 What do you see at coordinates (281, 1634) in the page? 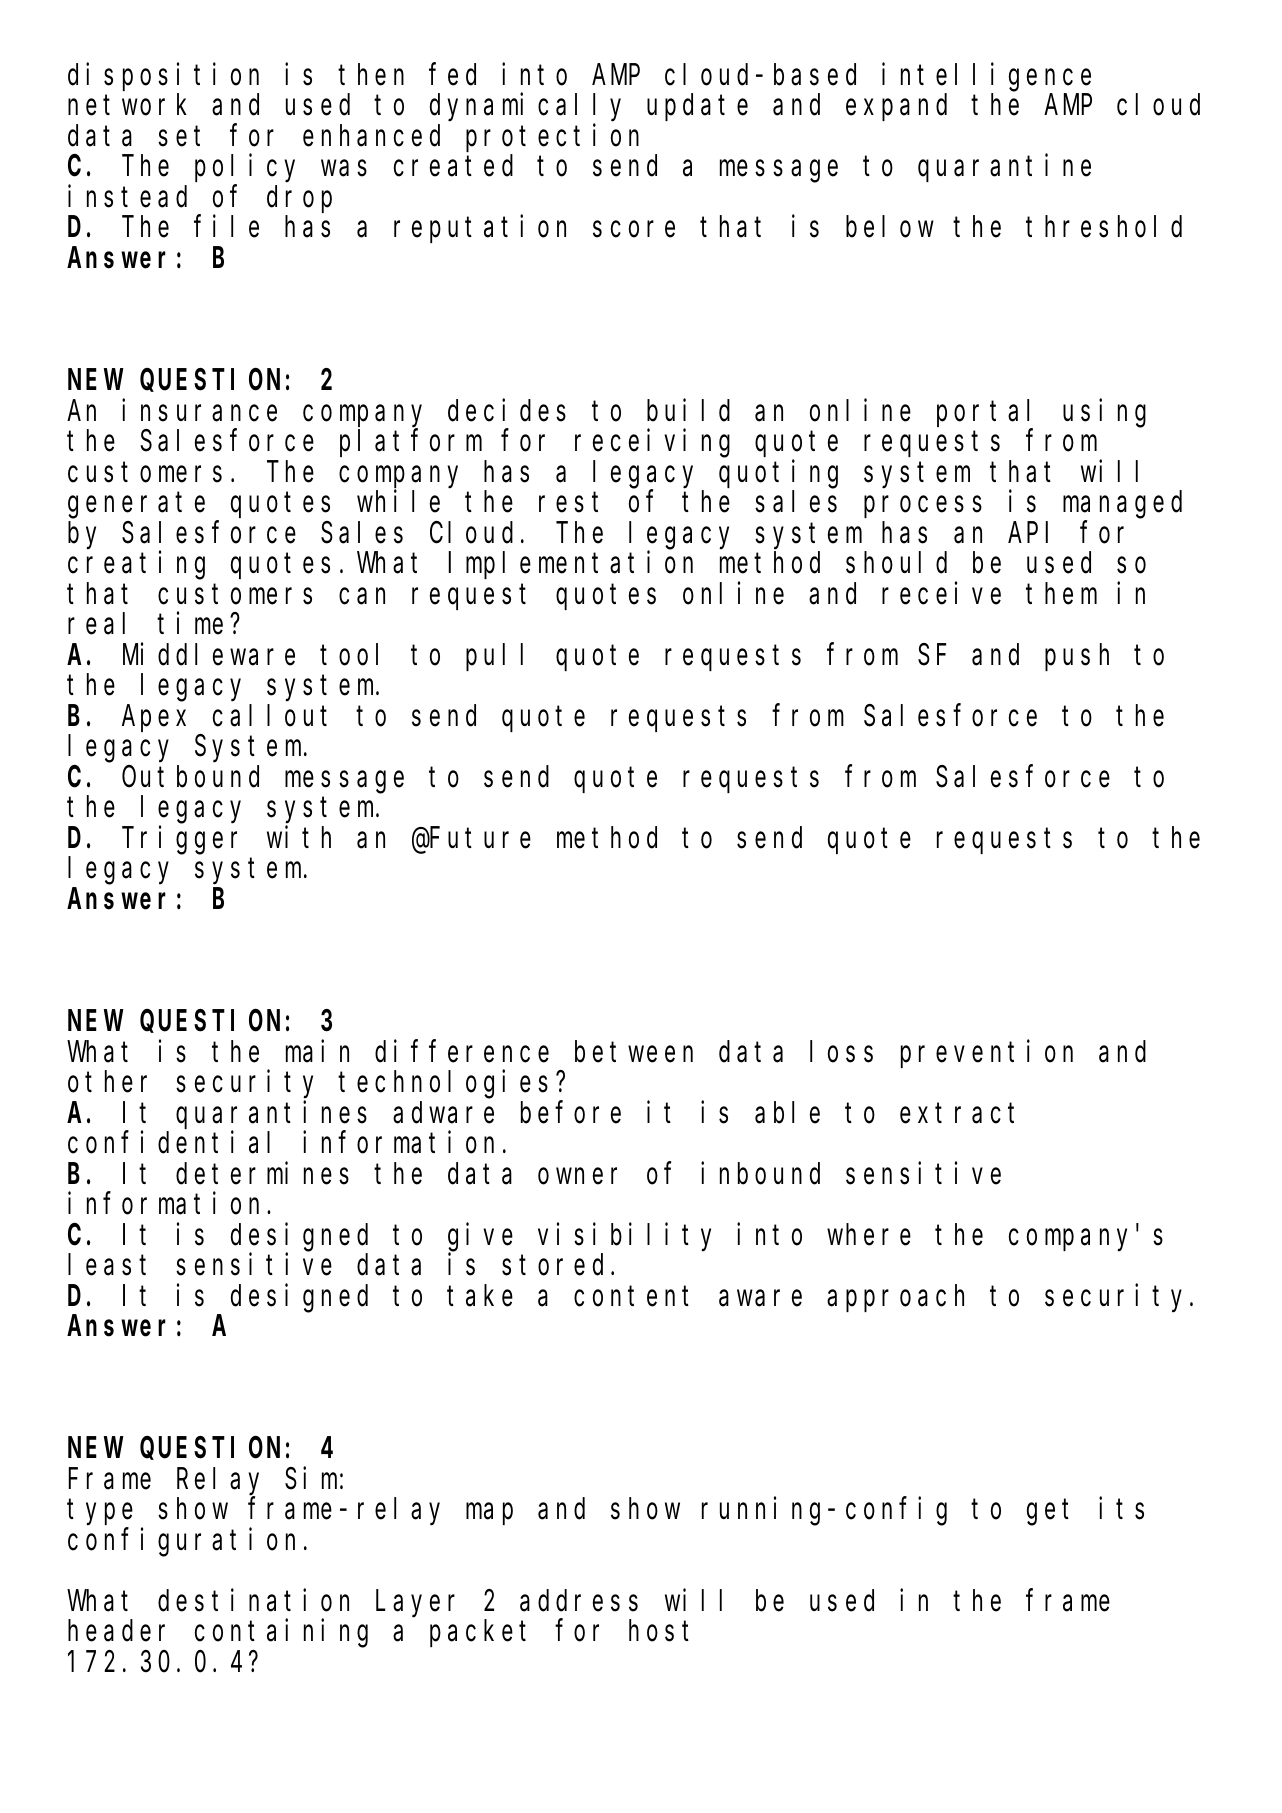
I see `containing` at bounding box center [281, 1634].
